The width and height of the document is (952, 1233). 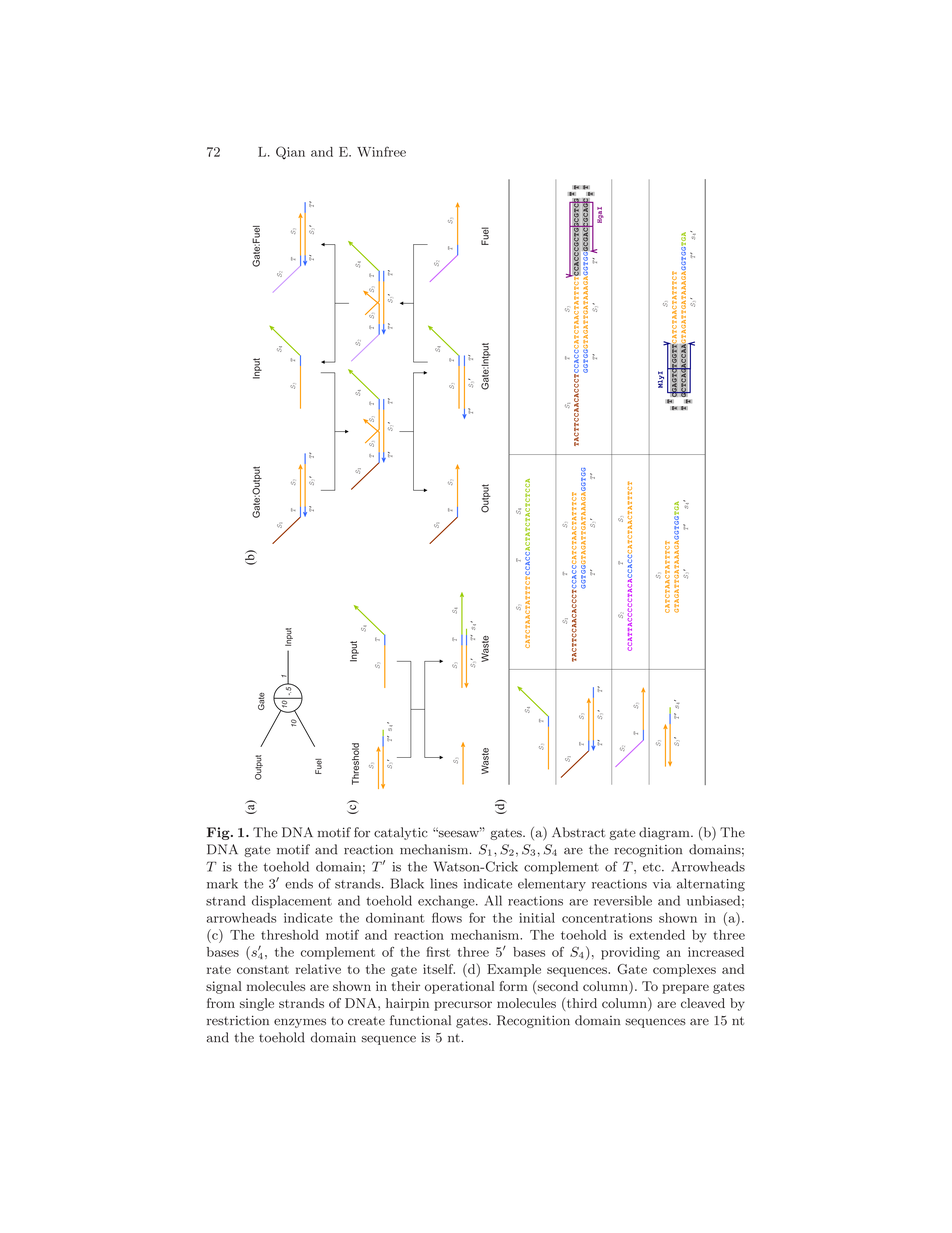 What do you see at coordinates (257, 1004) in the document?
I see `single` at bounding box center [257, 1004].
